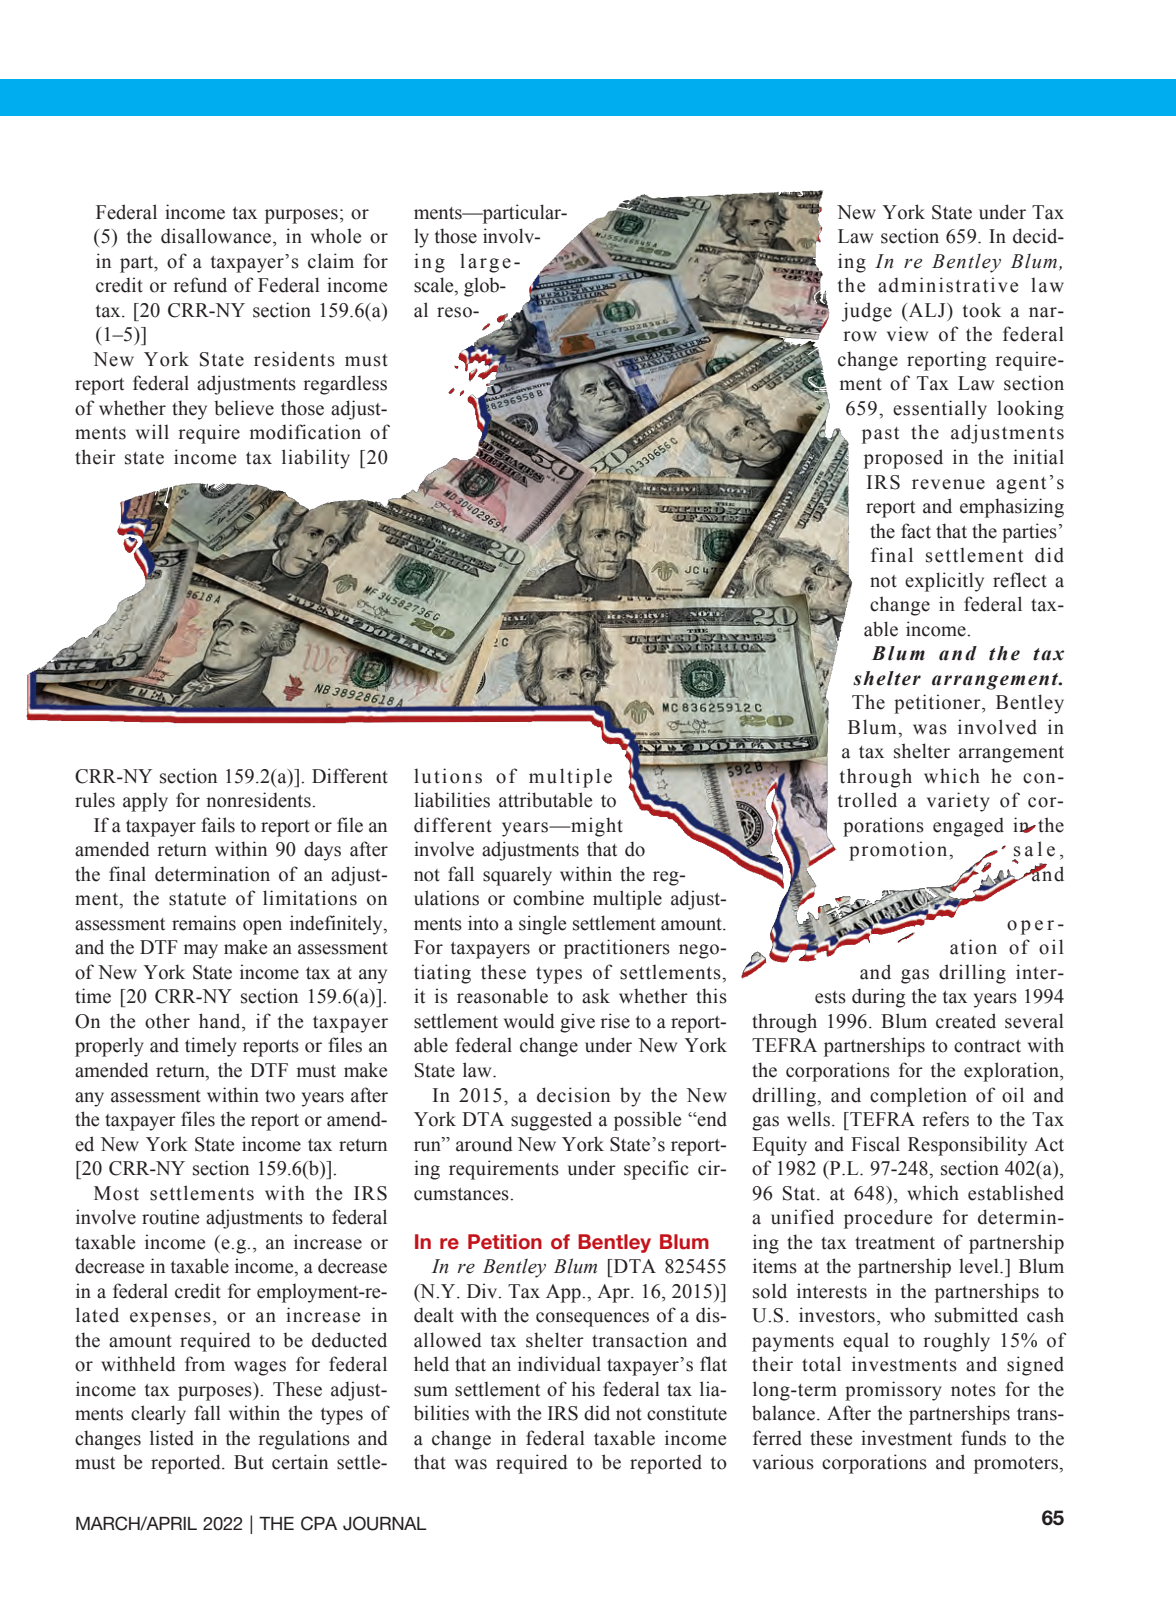 This screenshot has height=1601, width=1176. I want to click on constitute, so click(687, 1413).
